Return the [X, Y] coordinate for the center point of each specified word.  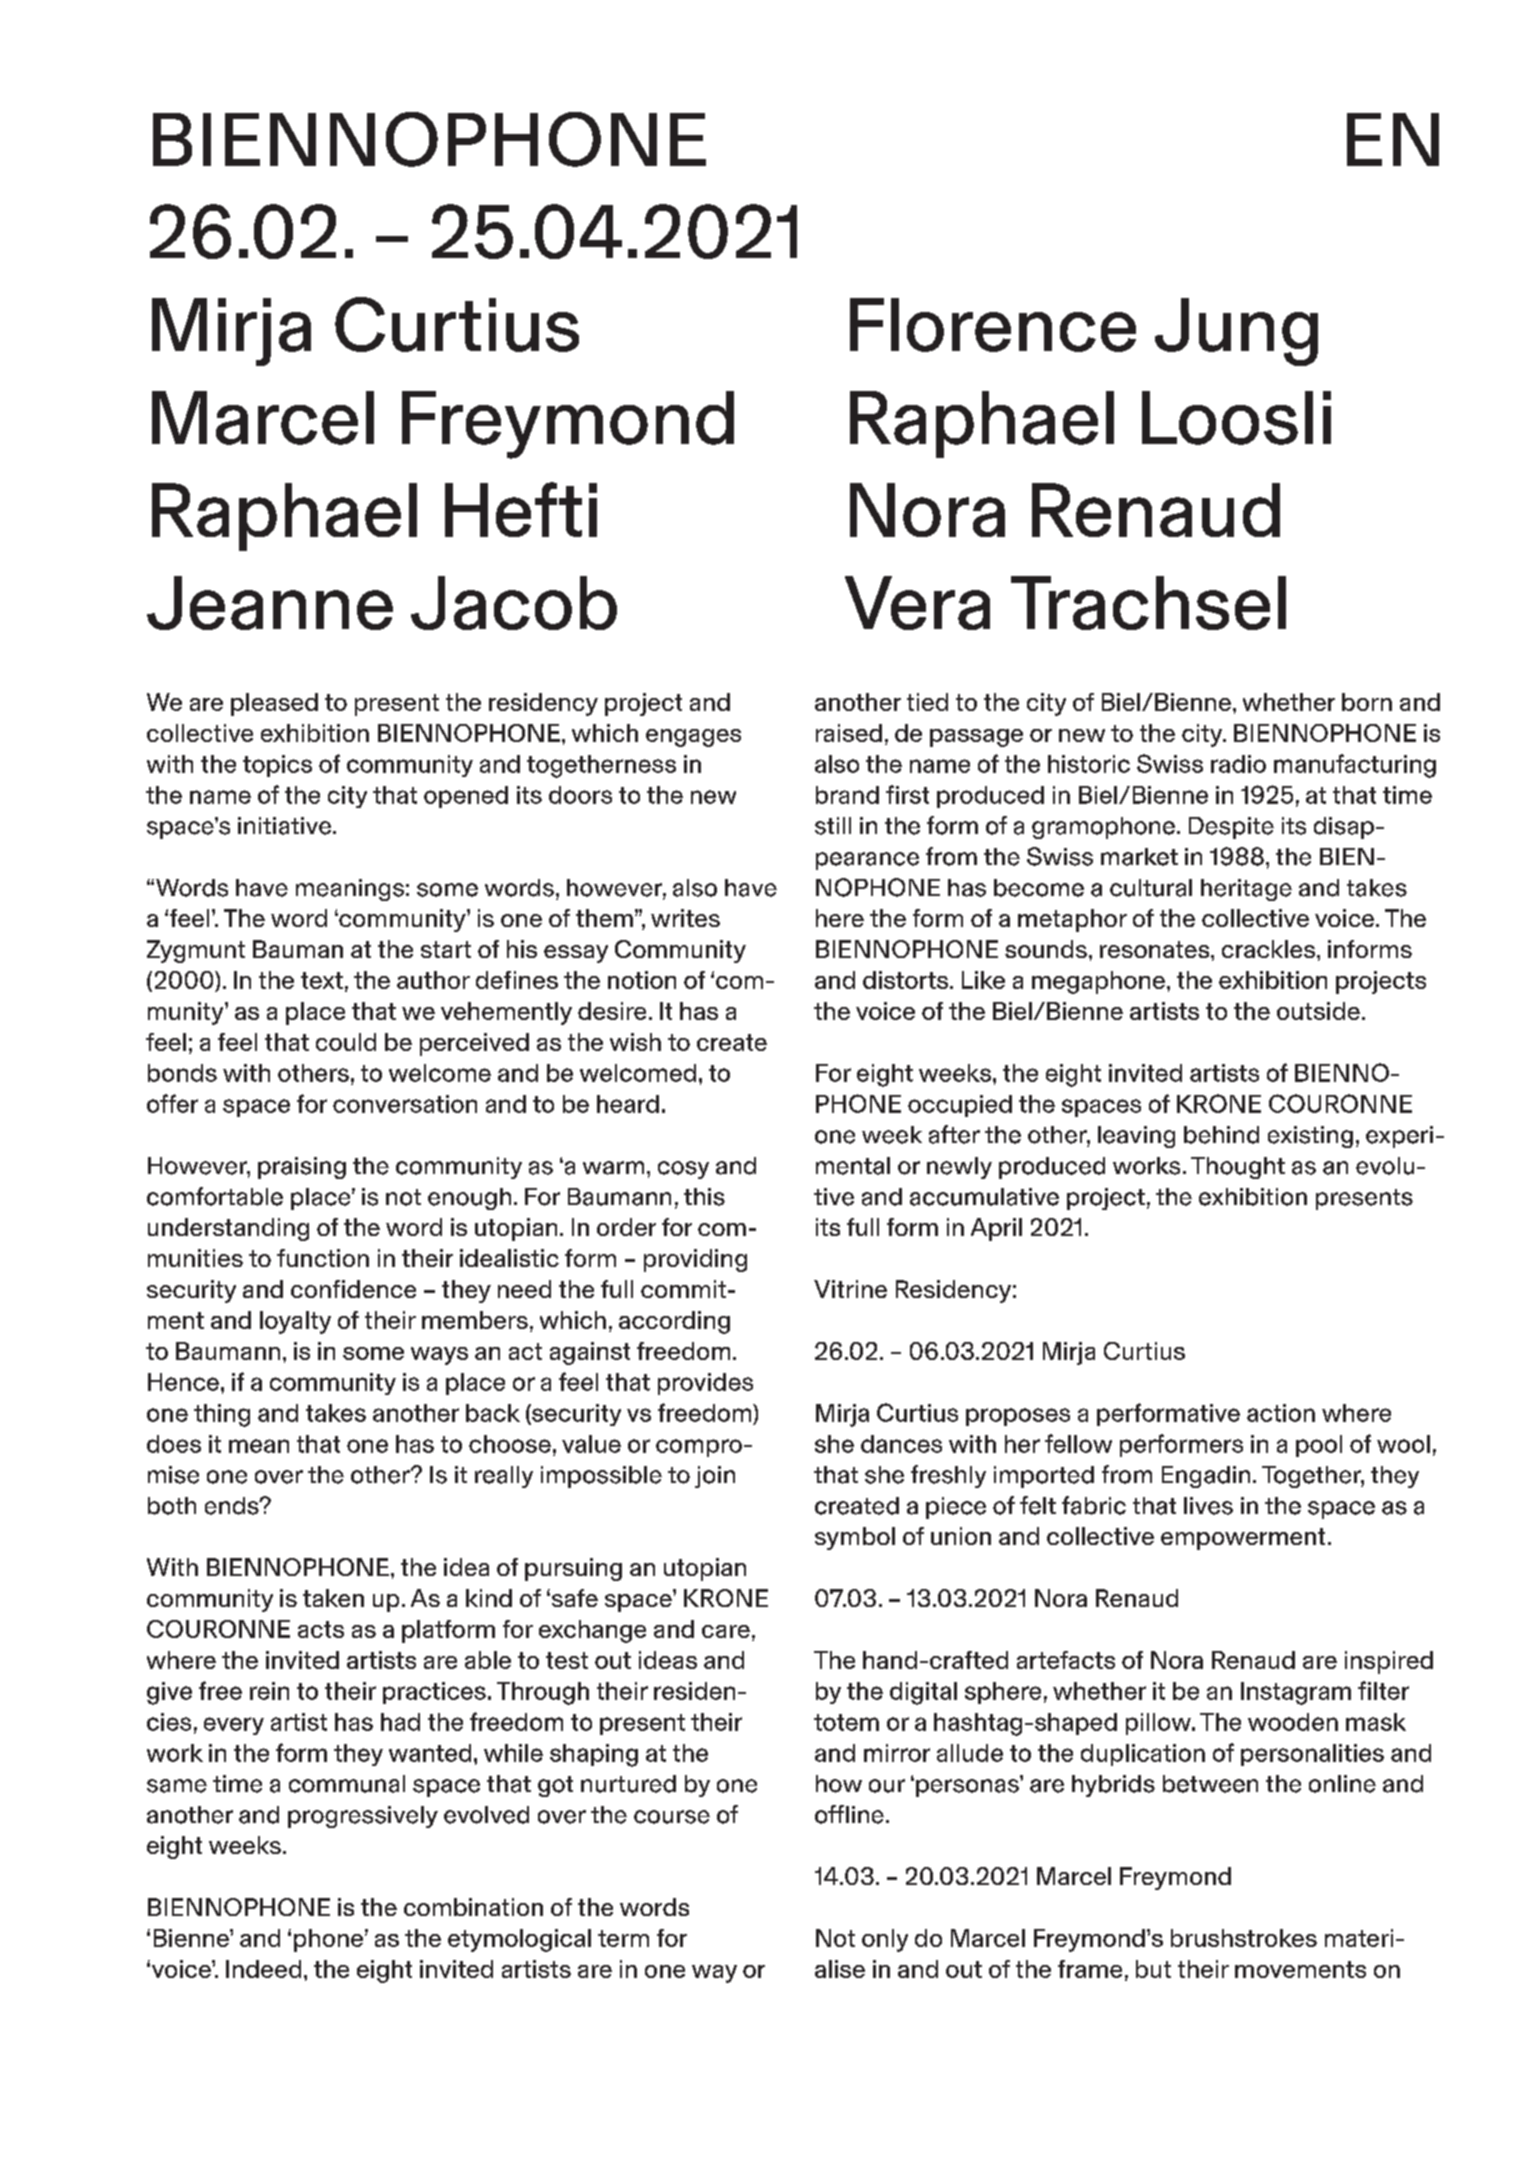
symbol [855, 1538]
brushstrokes [1244, 1938]
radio [1238, 764]
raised [849, 733]
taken [333, 1598]
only [885, 1940]
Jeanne [270, 603]
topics [277, 766]
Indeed [263, 1969]
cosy [683, 1170]
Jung [1236, 332]
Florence [993, 325]
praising [302, 1168]
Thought [1238, 1168]
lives [1208, 1506]
